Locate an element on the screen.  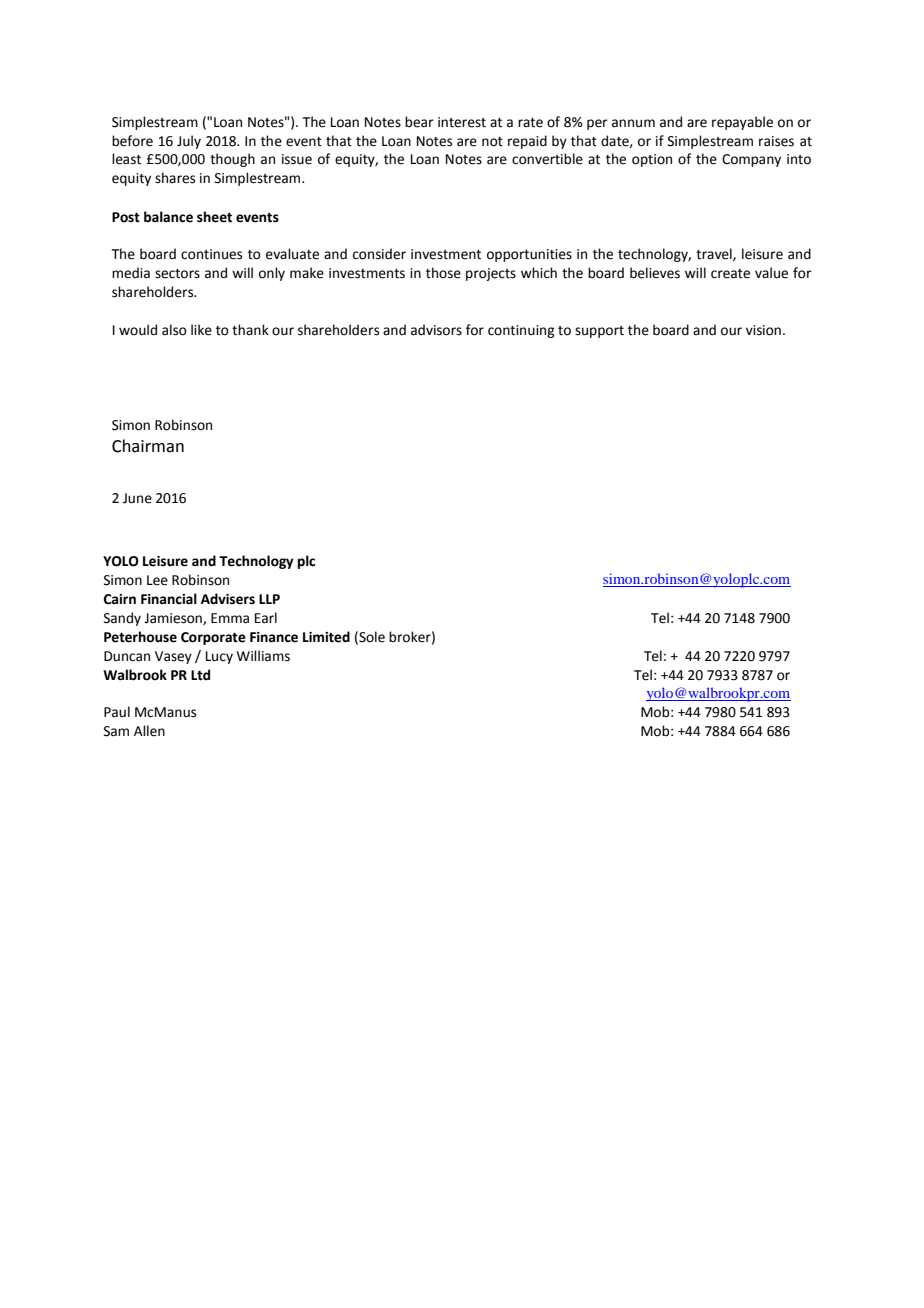
vision is located at coordinates (763, 330).
